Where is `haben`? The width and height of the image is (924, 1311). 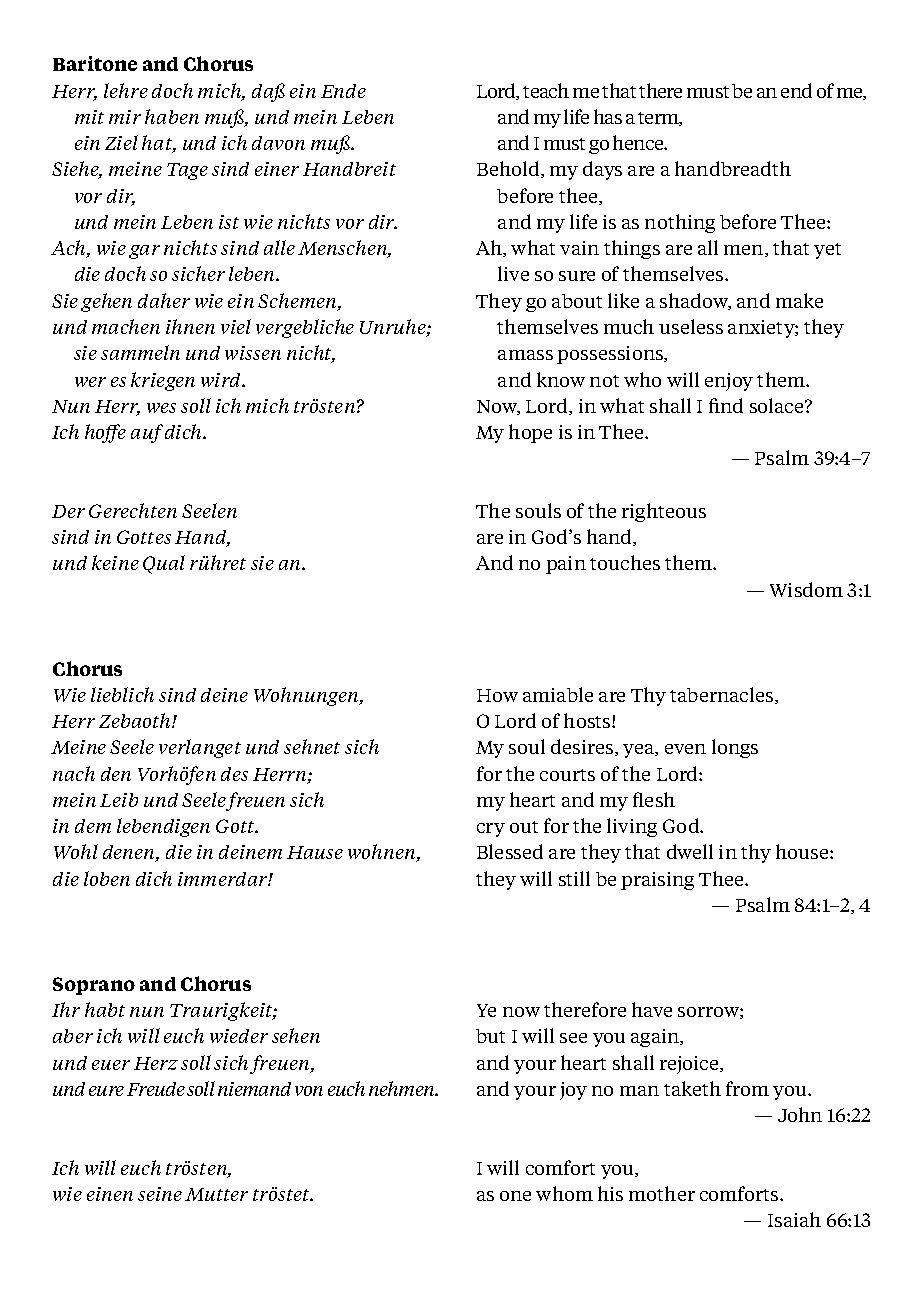 haben is located at coordinates (172, 116).
